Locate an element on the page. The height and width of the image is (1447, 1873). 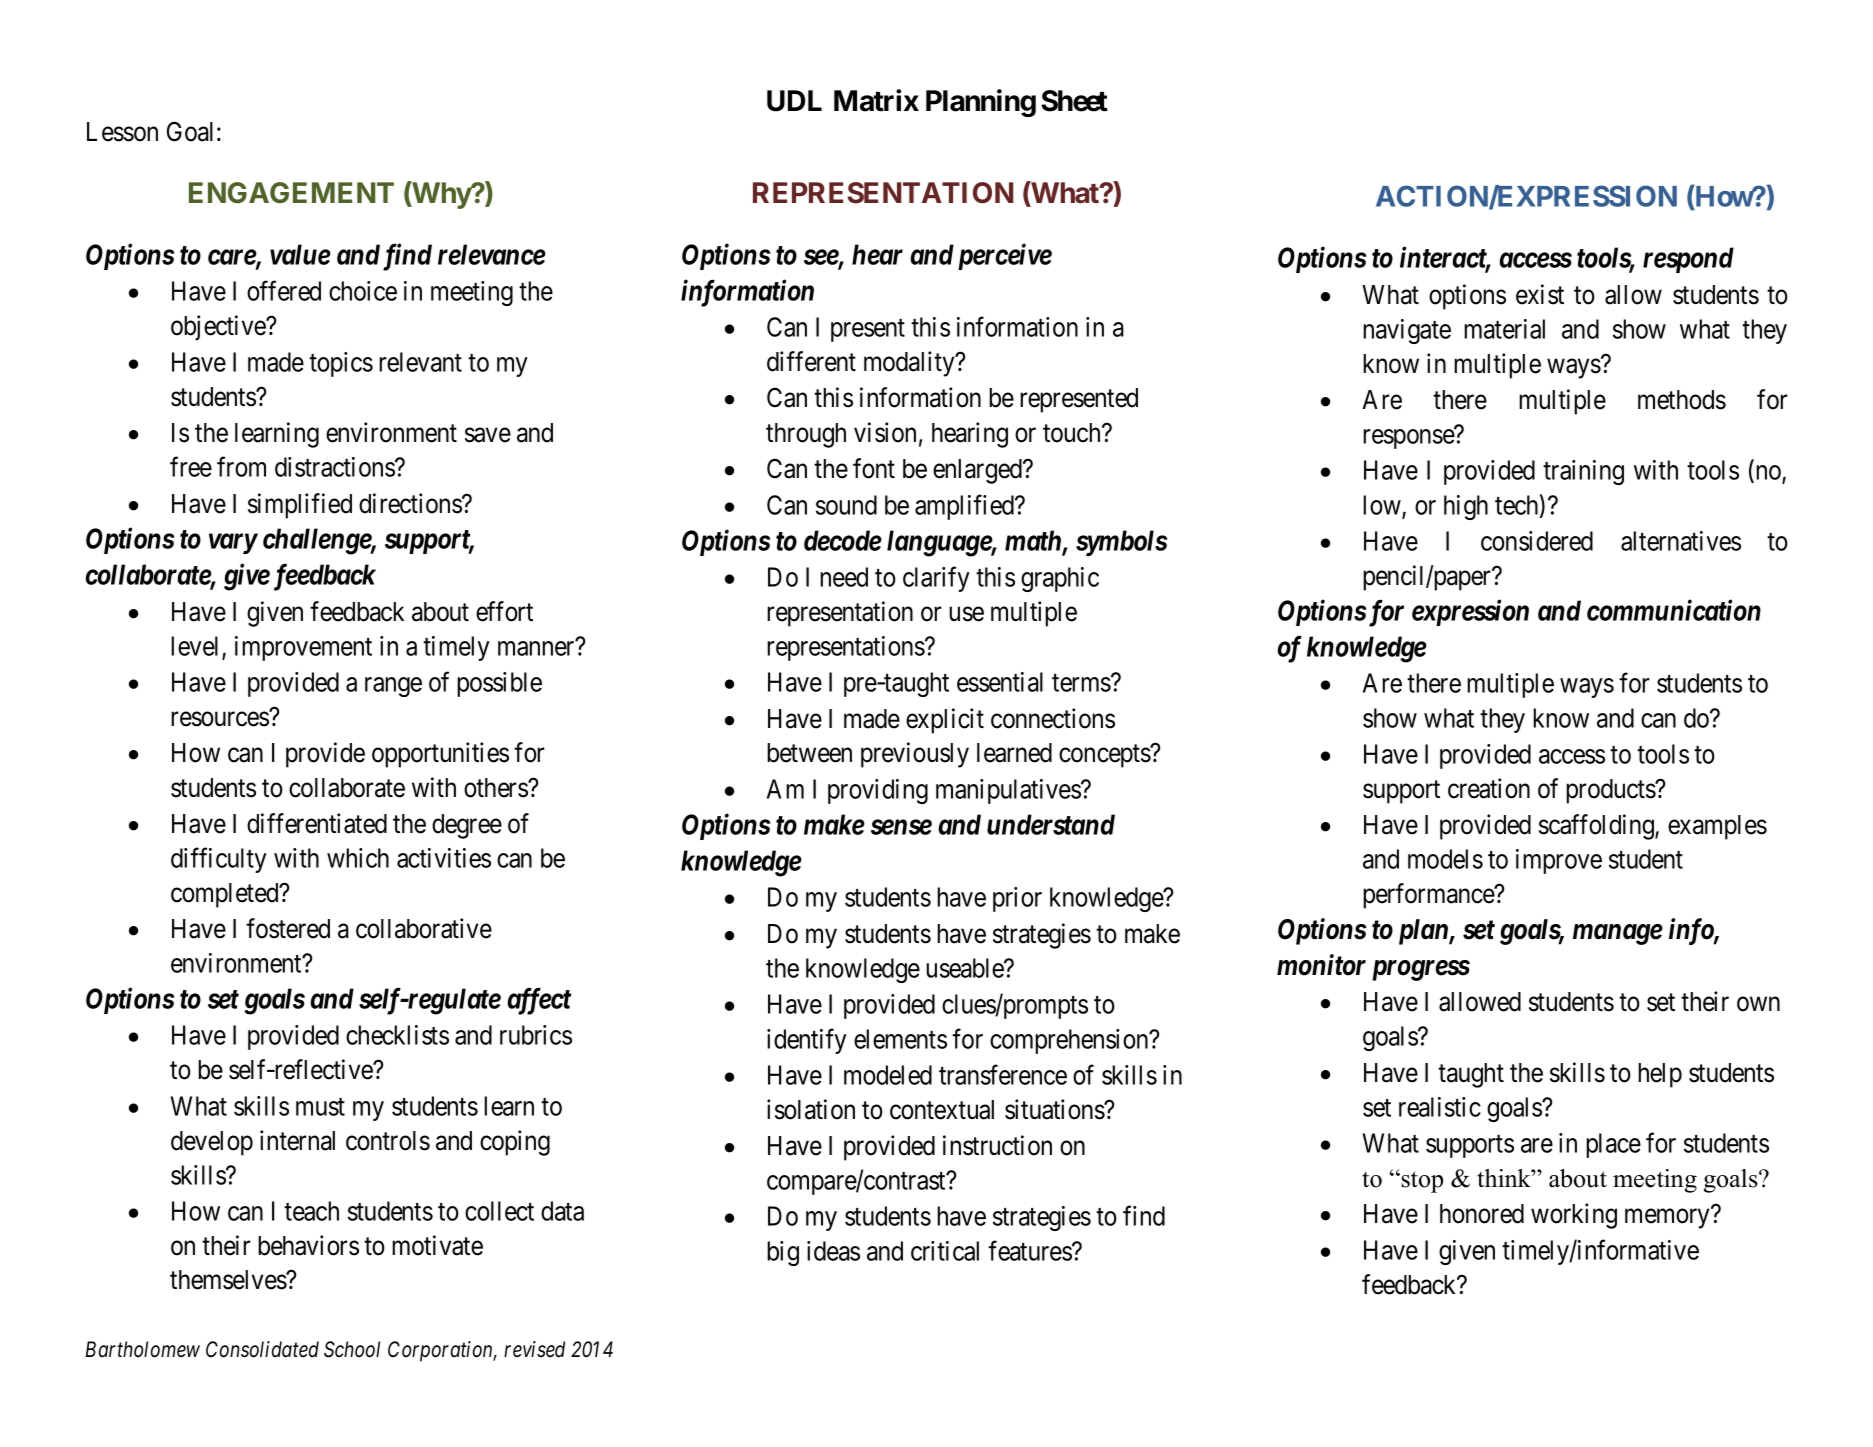
critical is located at coordinates (945, 1251).
